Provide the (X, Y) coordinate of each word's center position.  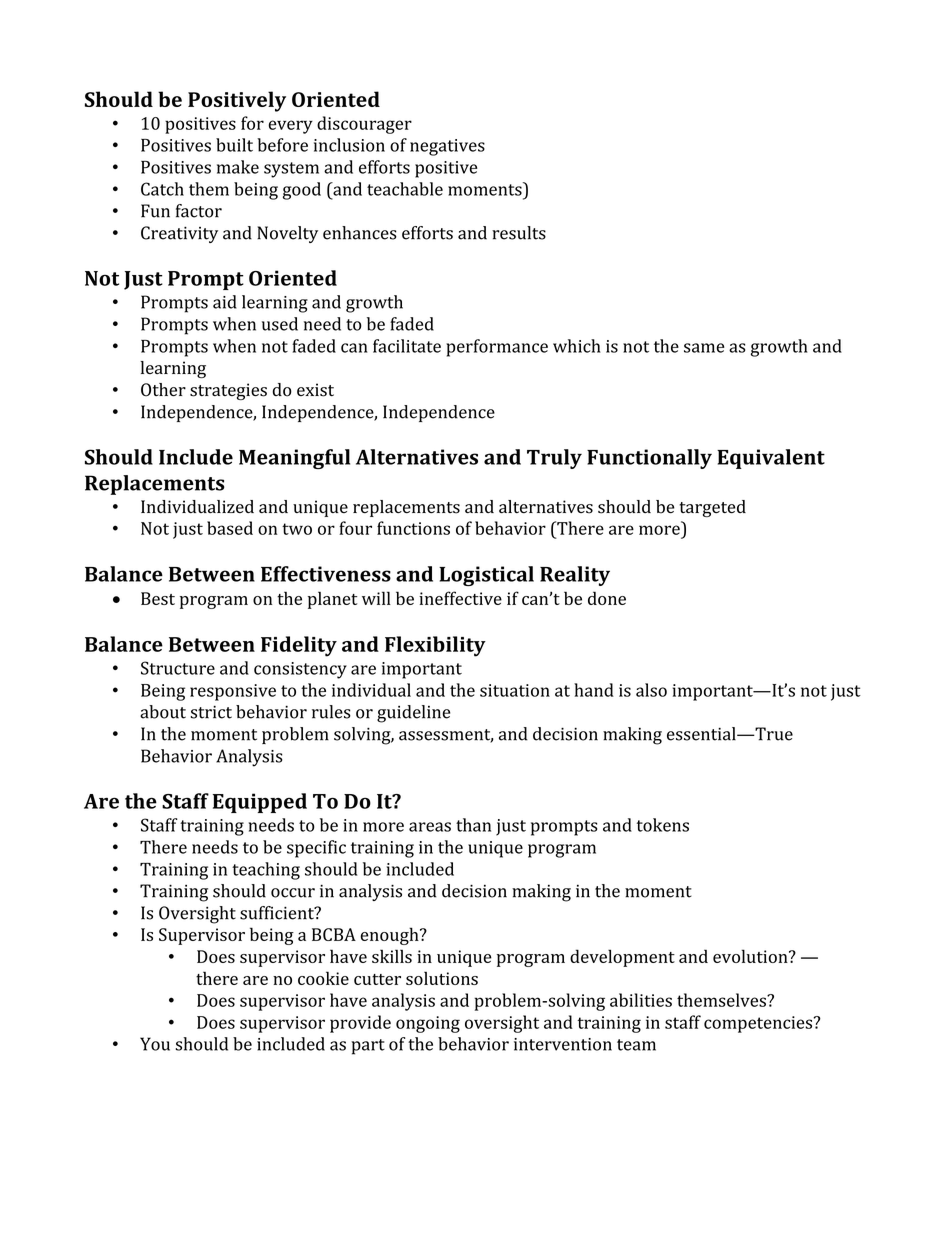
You (155, 1044)
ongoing (428, 1024)
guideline (413, 714)
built (234, 145)
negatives (447, 147)
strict (211, 712)
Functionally (649, 459)
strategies (228, 391)
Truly (554, 459)
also (651, 690)
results (519, 233)
